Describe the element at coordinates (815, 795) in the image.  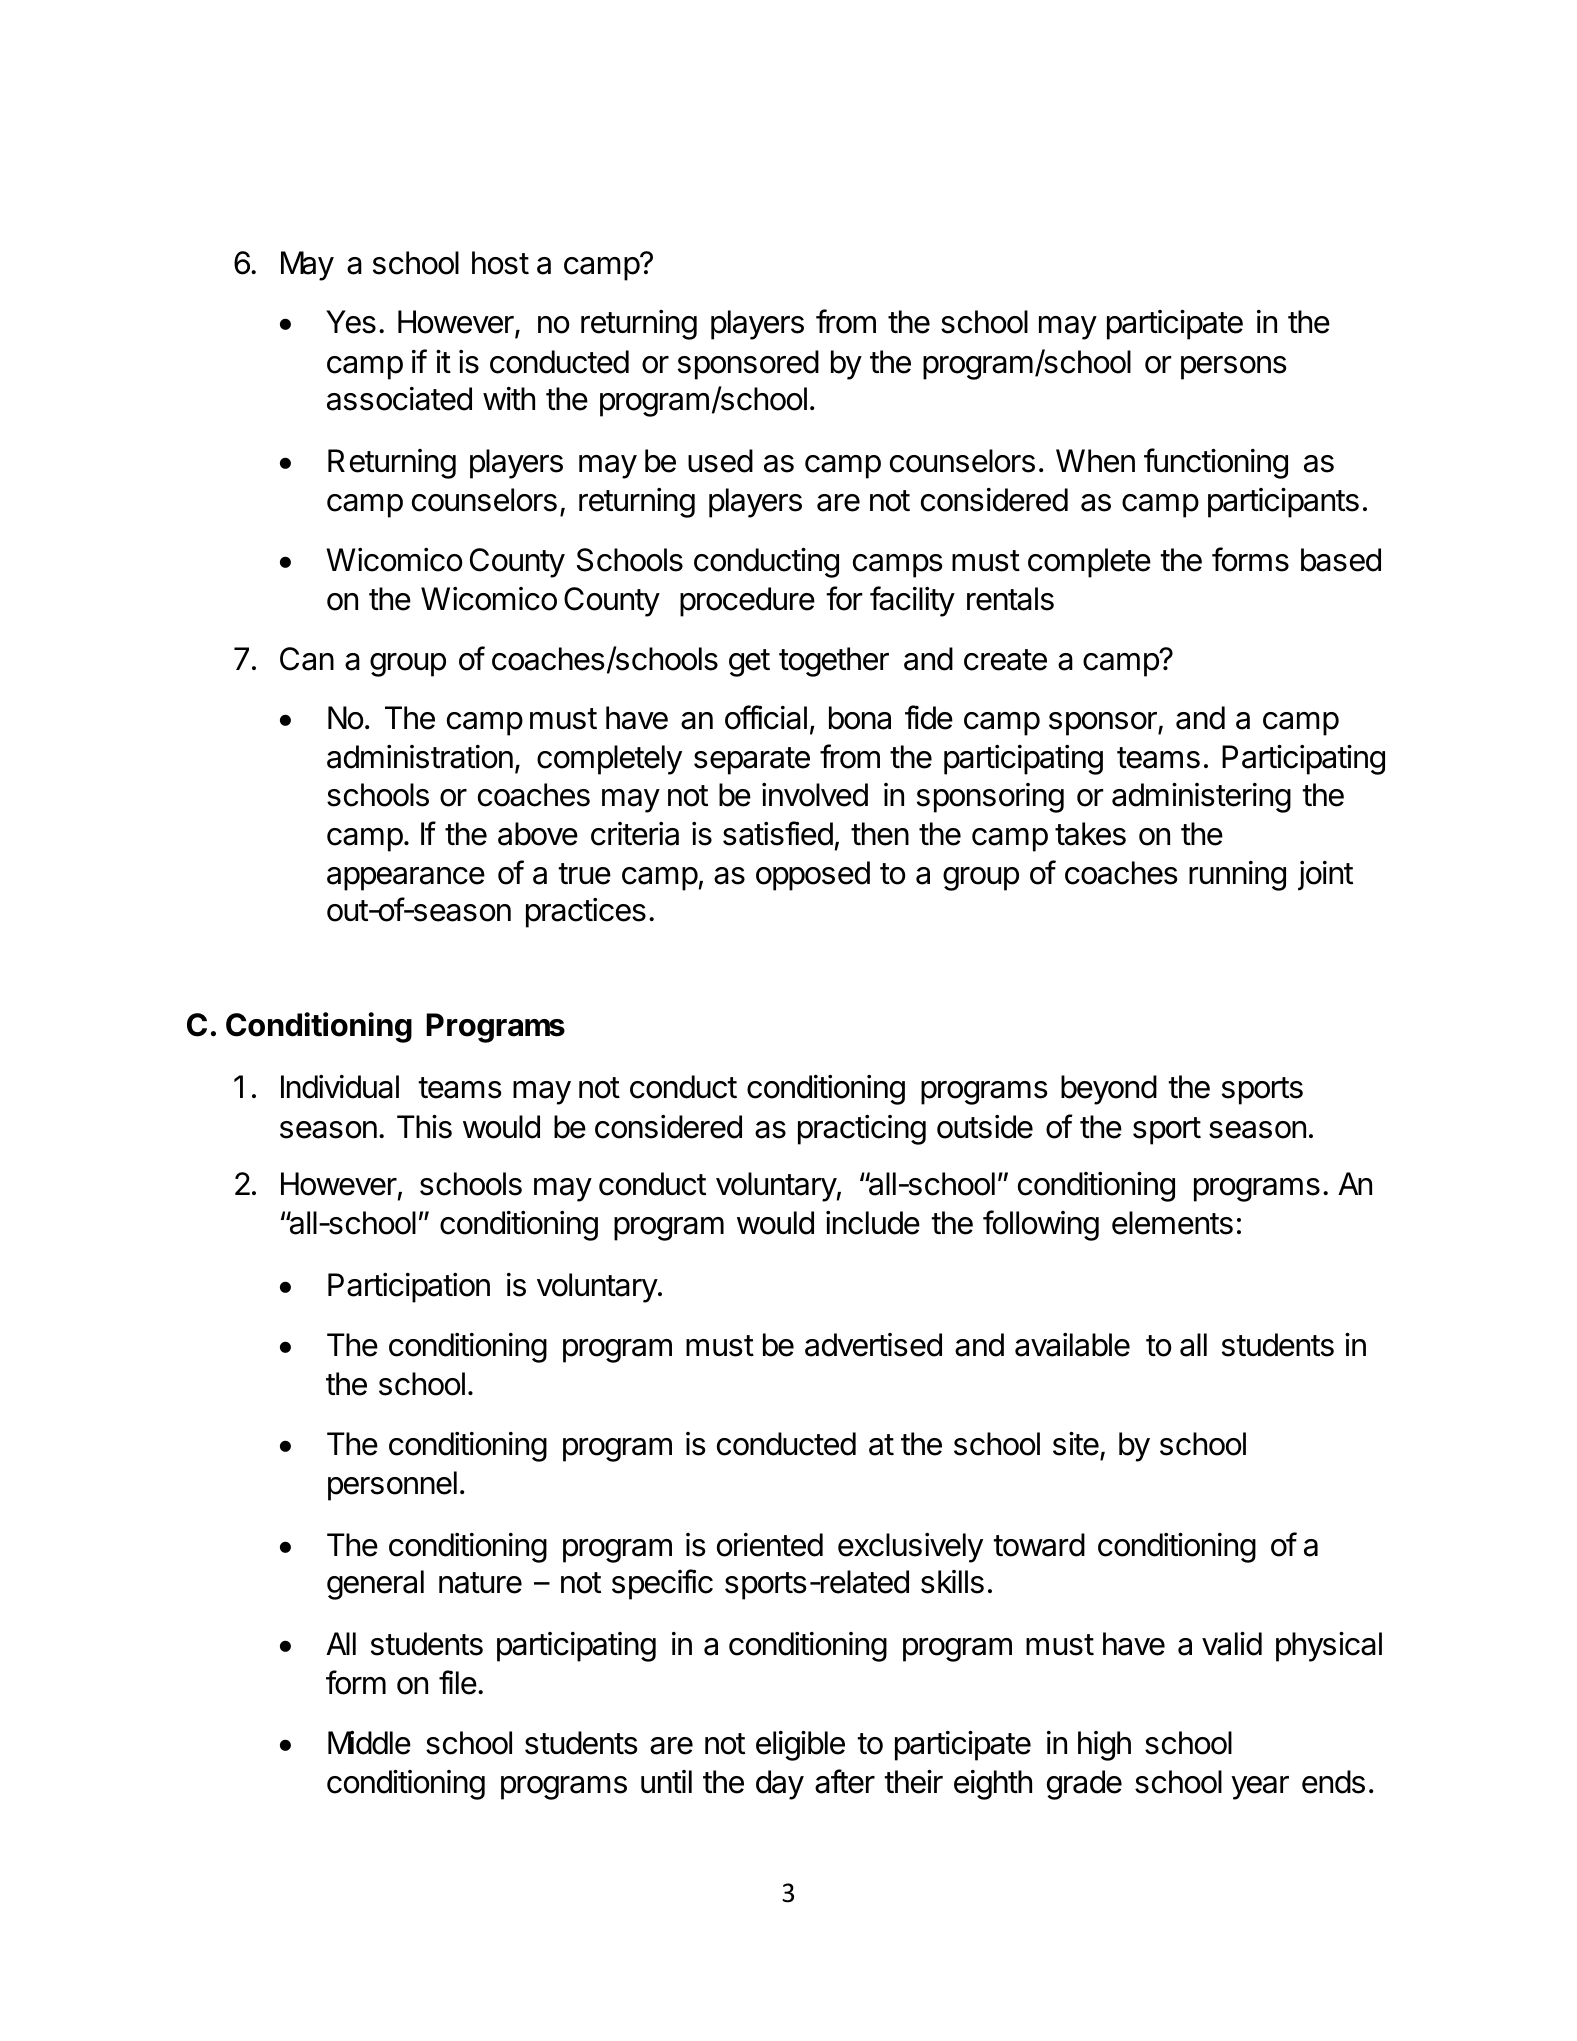
I see `involved` at that location.
